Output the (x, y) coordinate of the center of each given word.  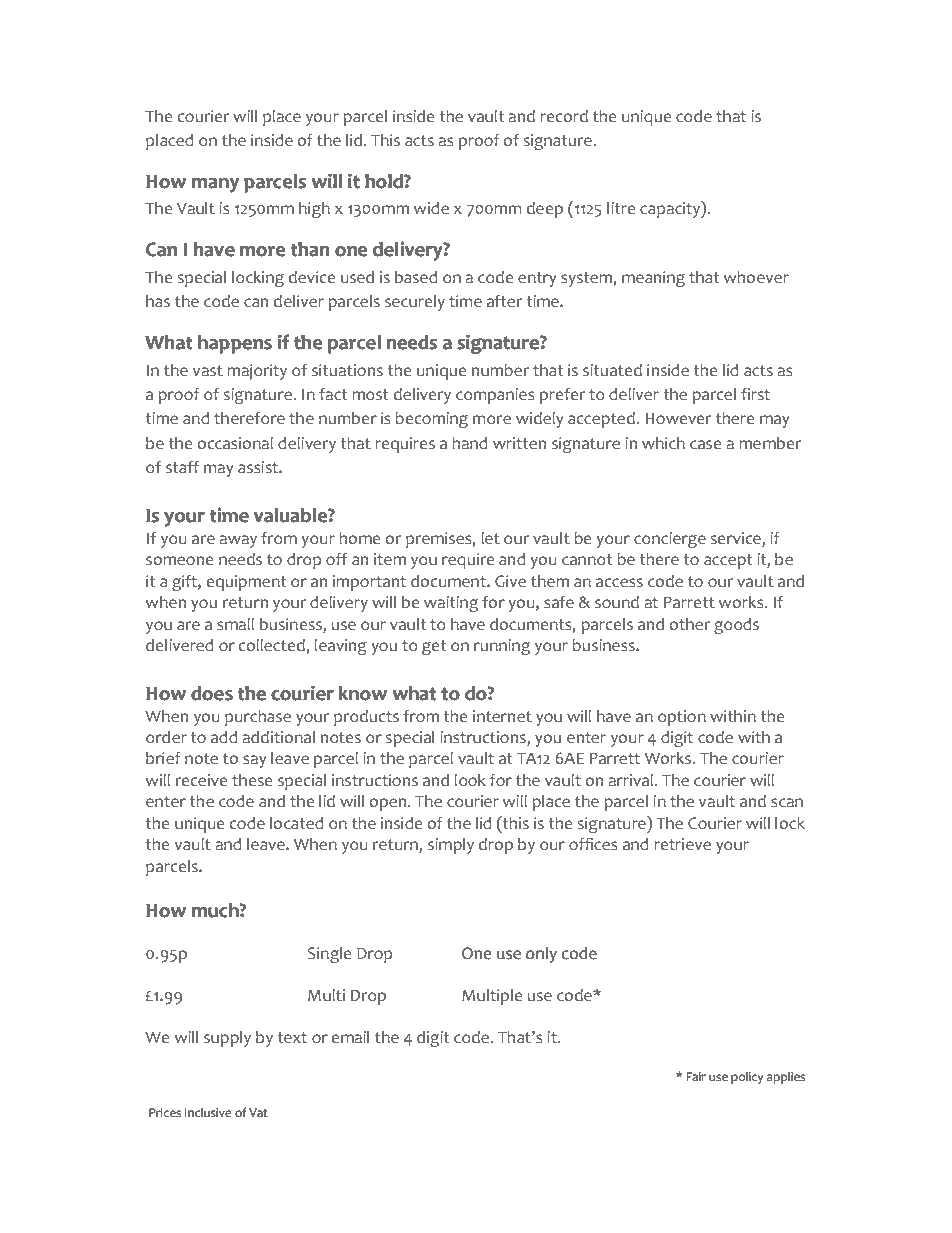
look (470, 780)
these (252, 780)
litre (621, 208)
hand (469, 443)
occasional (235, 443)
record (564, 116)
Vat (258, 1112)
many (215, 185)
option (682, 718)
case (705, 445)
